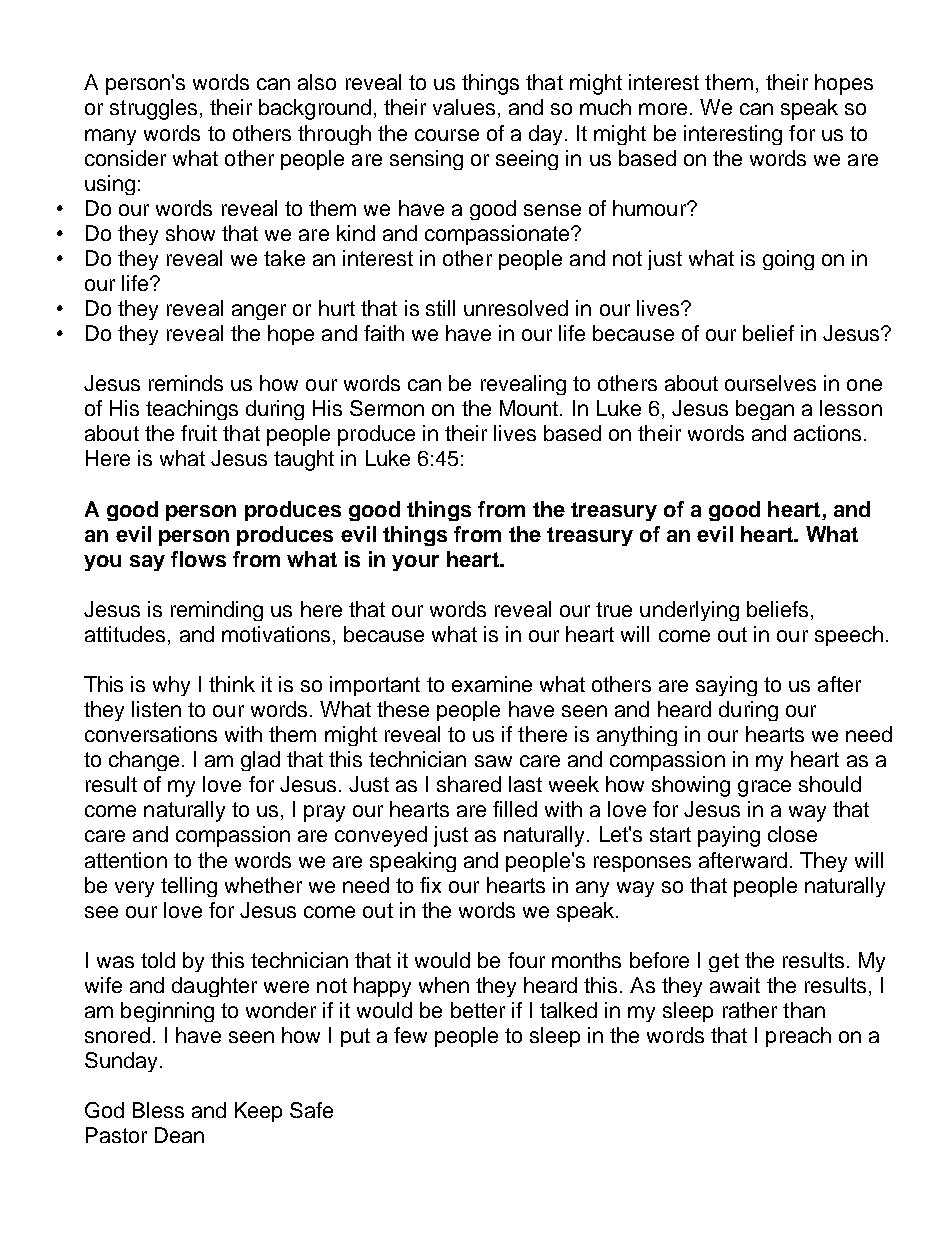  I want to click on values, so click(464, 107).
